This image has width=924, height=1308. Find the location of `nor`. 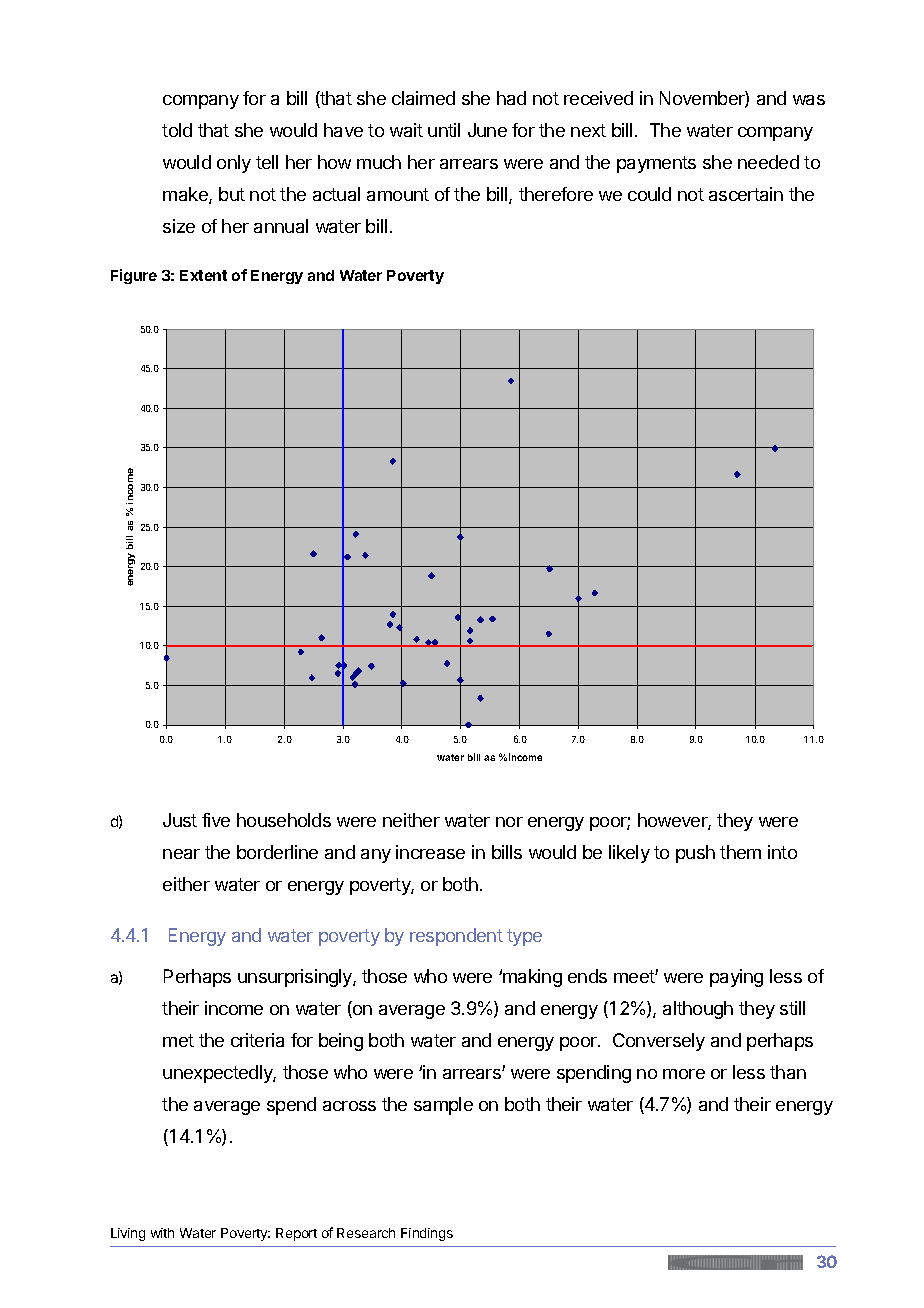

nor is located at coordinates (509, 822).
